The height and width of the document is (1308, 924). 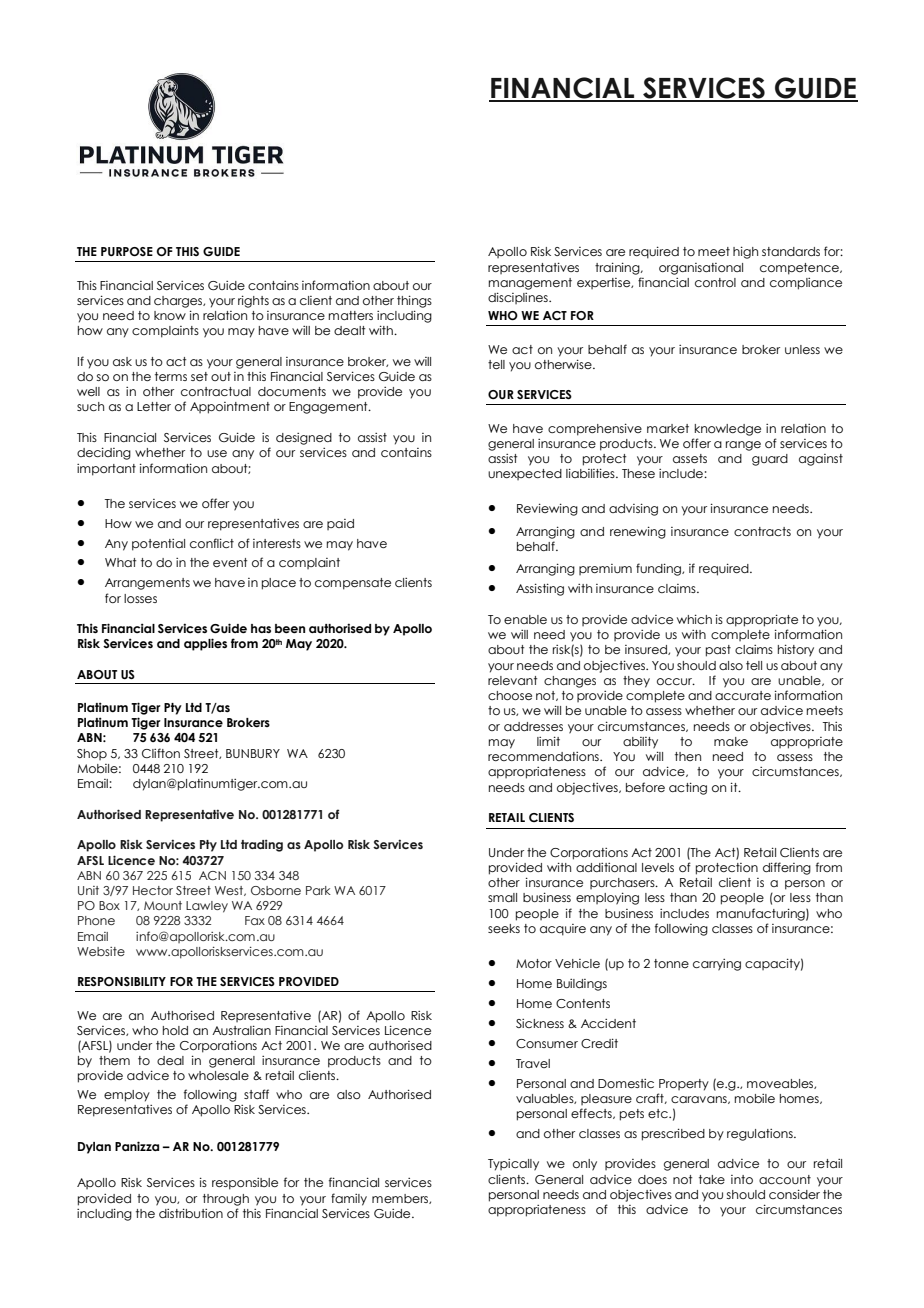 I want to click on PURPOSE, so click(x=127, y=251).
